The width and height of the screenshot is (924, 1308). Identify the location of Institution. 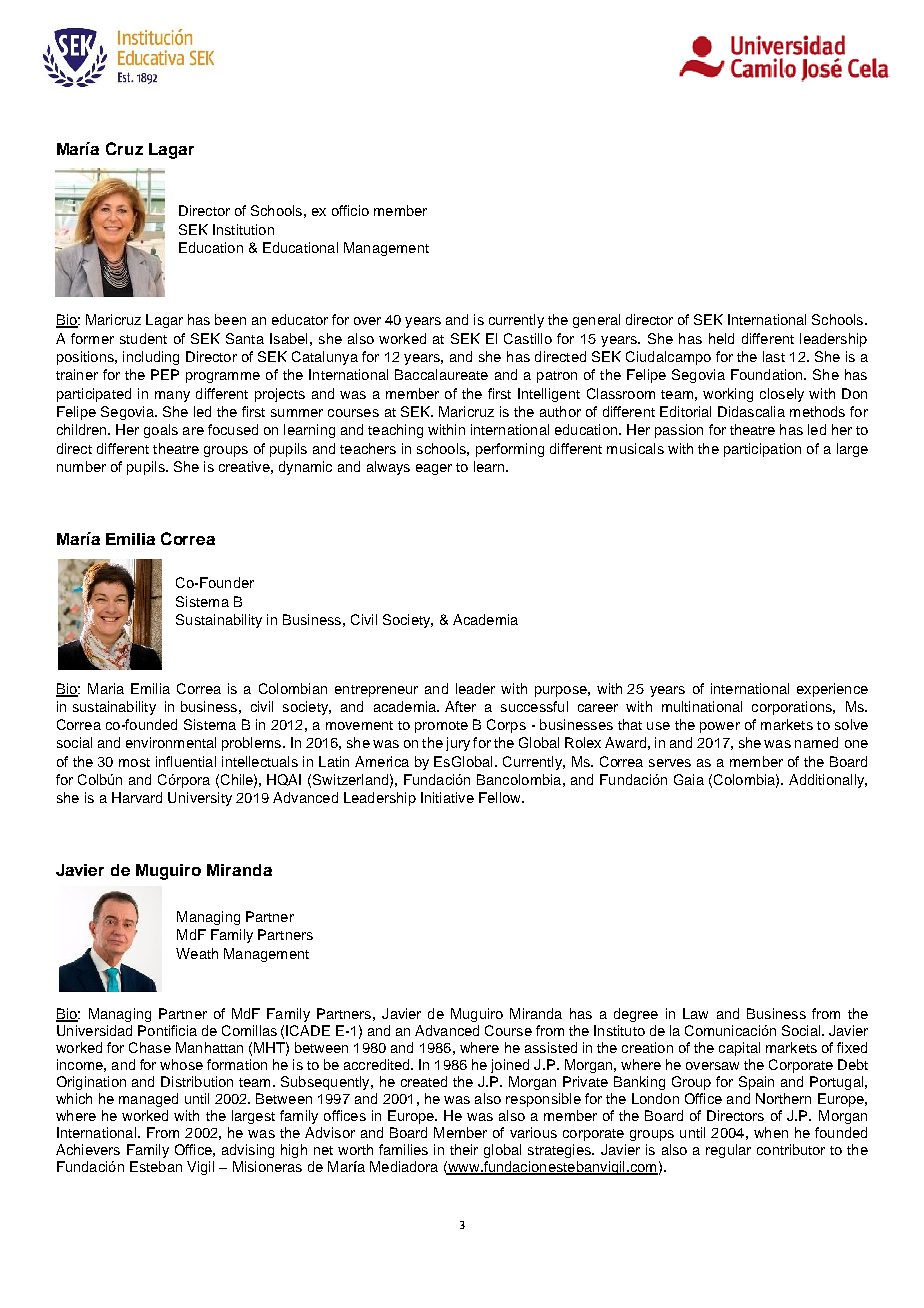
(243, 229).
